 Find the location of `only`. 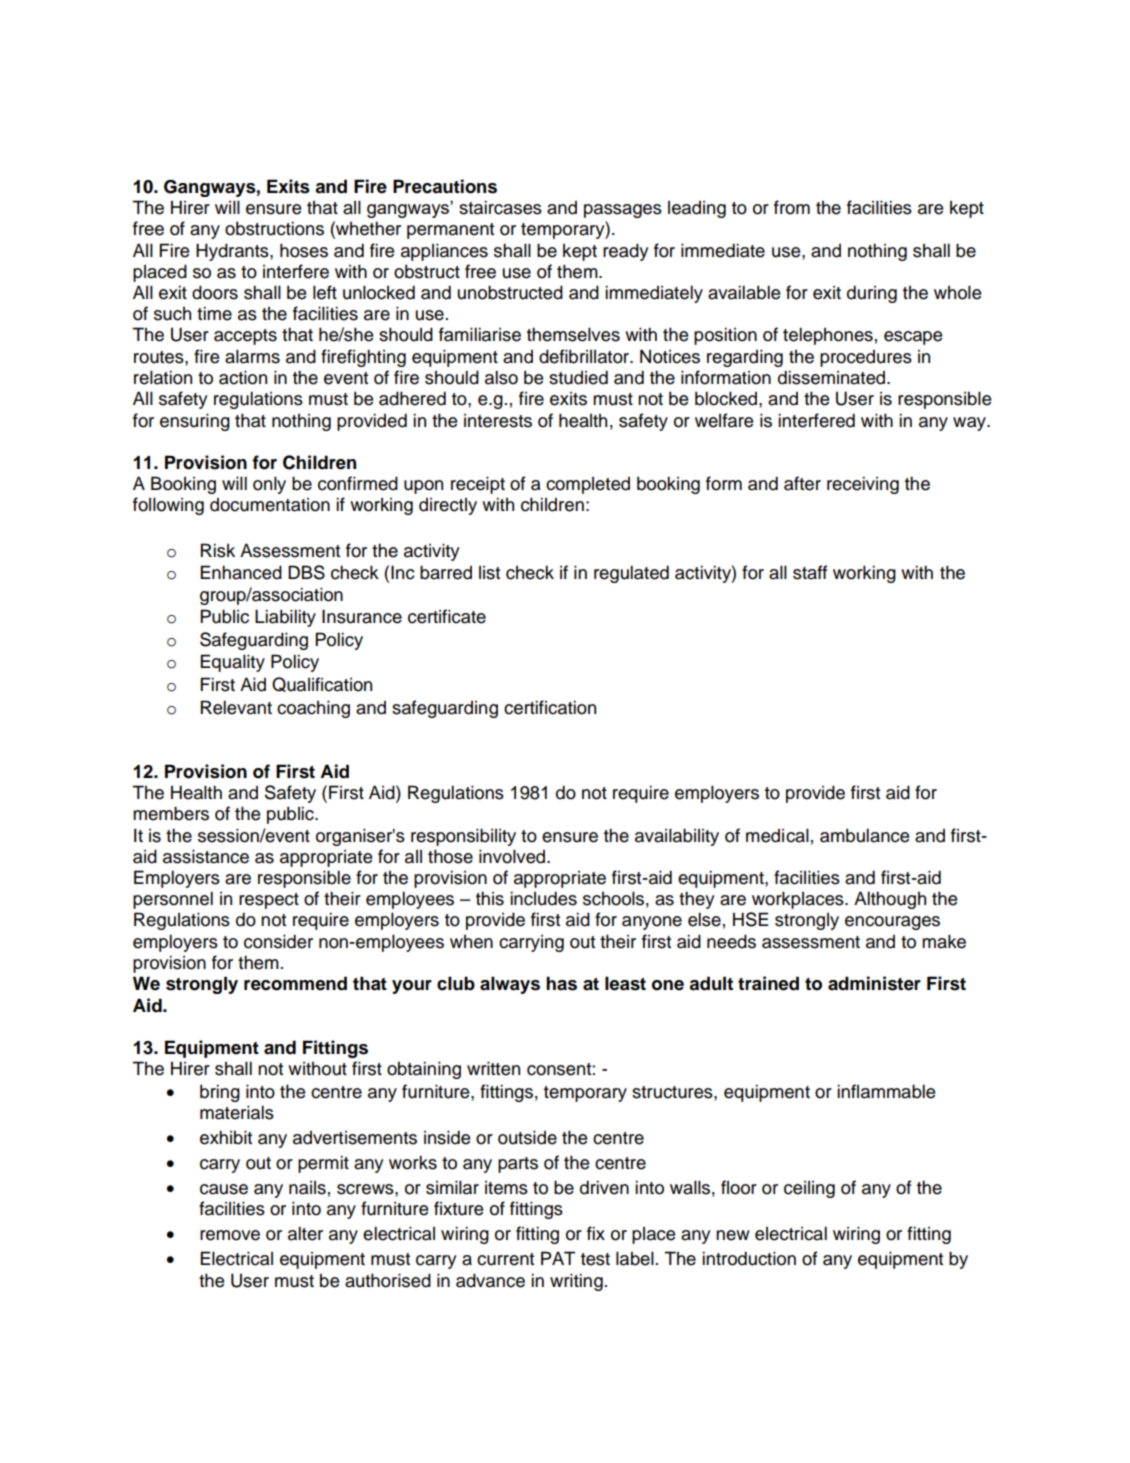

only is located at coordinates (269, 485).
